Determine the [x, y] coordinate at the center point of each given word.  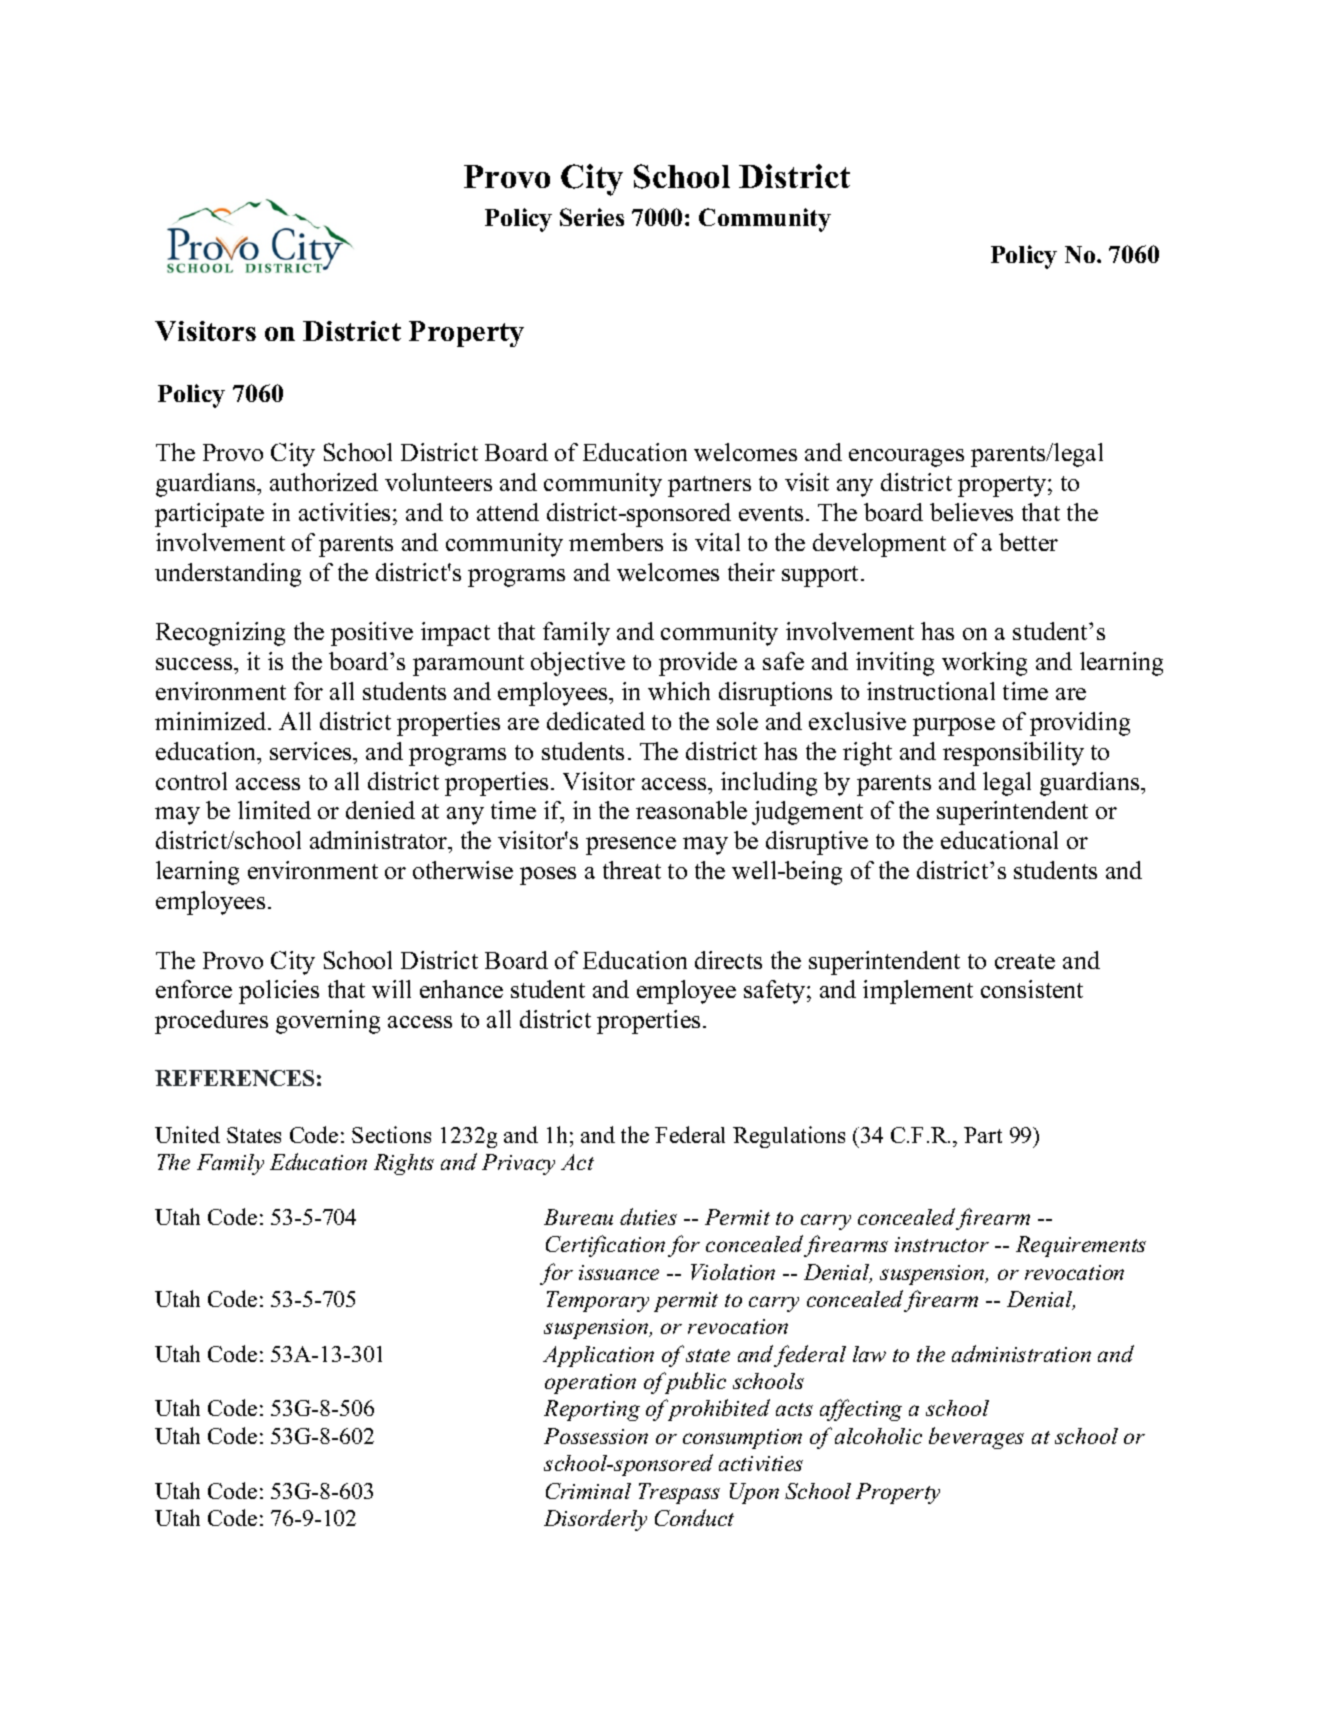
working [984, 664]
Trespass [679, 1493]
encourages [906, 458]
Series [592, 217]
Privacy [518, 1164]
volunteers [438, 482]
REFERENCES [234, 1078]
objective [578, 664]
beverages [976, 1438]
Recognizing [220, 634]
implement [918, 992]
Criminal [588, 1491]
